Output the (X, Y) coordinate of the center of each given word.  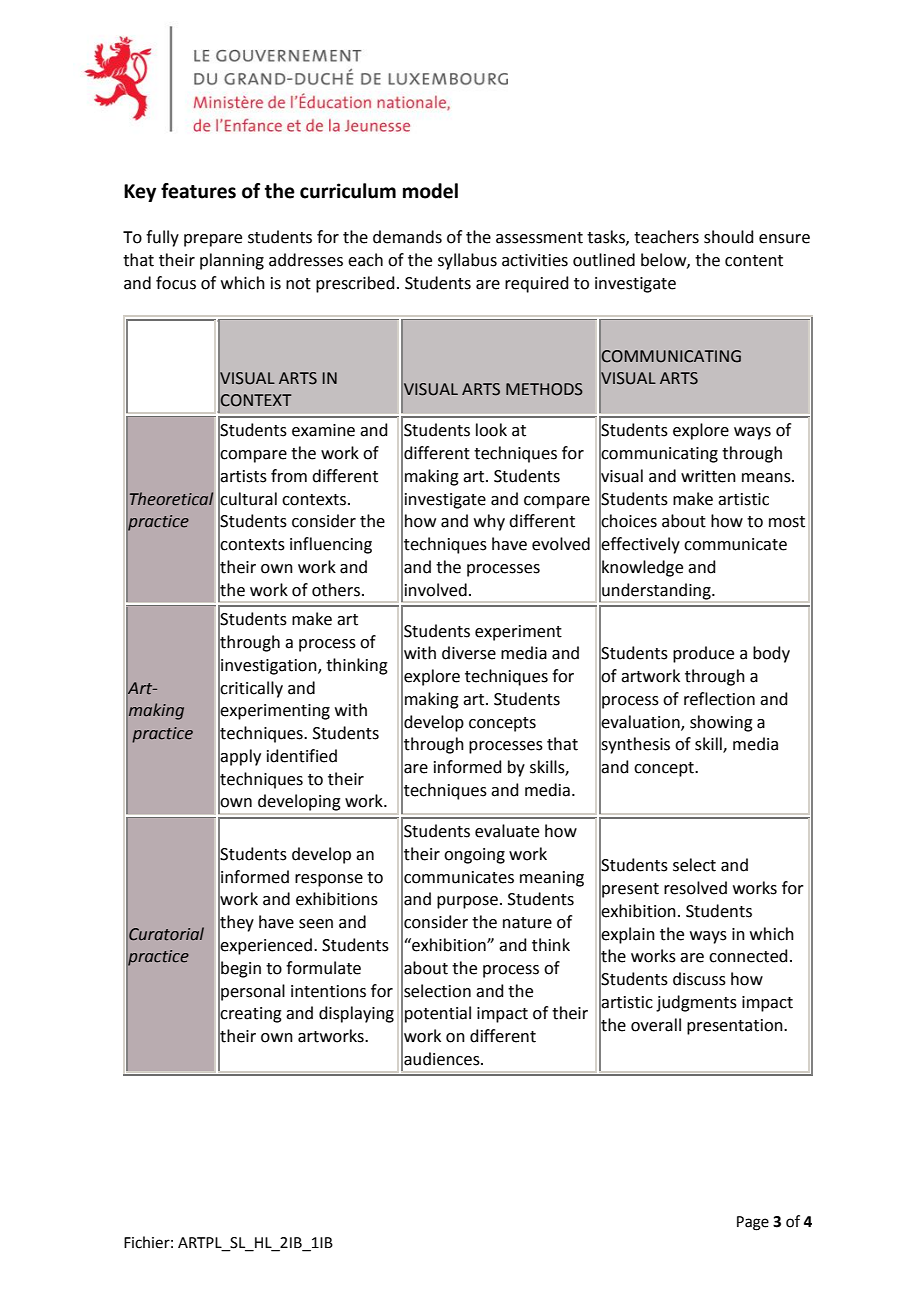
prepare (213, 240)
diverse (469, 653)
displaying (356, 1014)
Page (753, 1223)
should (729, 237)
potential (438, 1014)
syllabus (467, 261)
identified (302, 756)
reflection (719, 699)
